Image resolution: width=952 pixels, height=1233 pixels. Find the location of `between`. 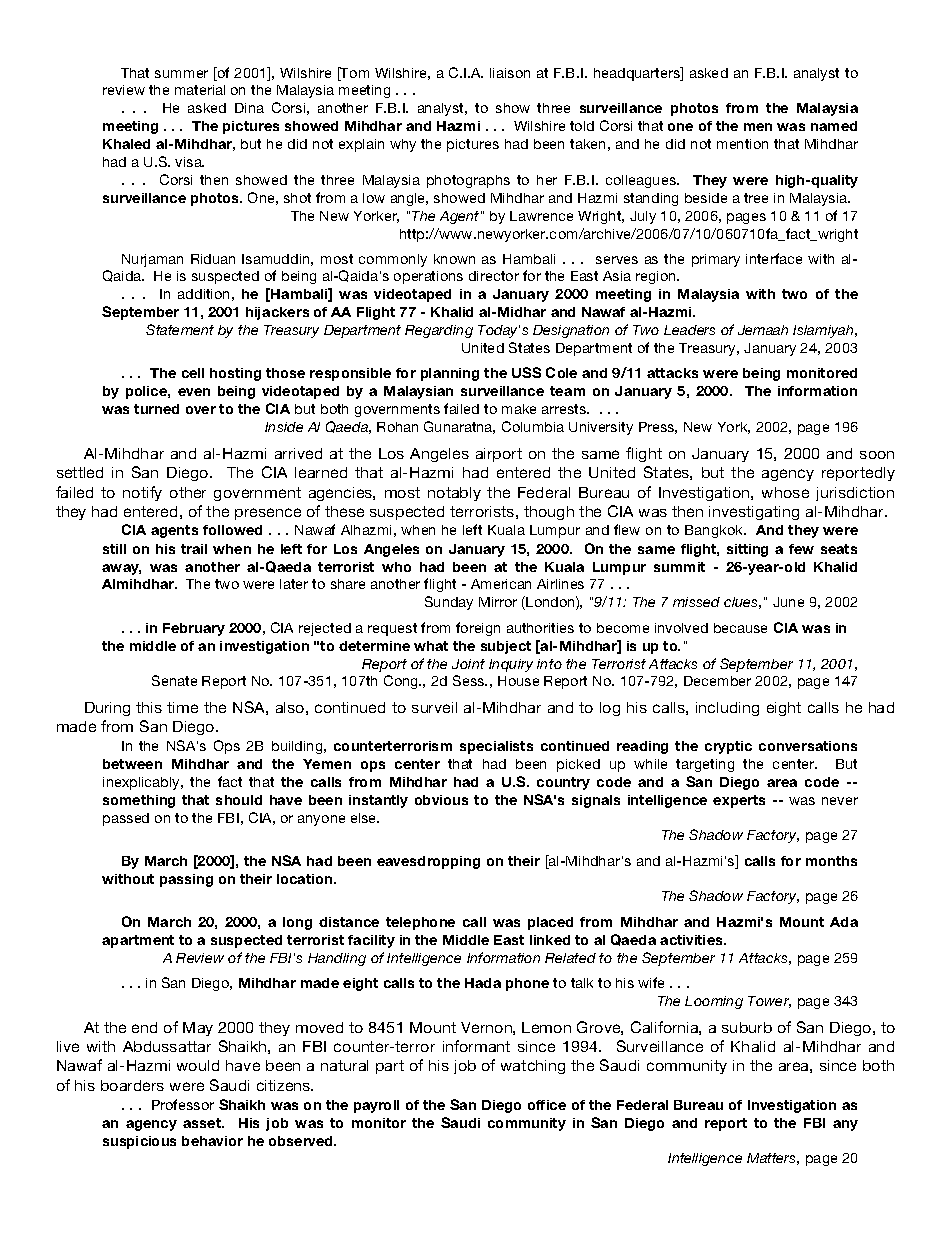

between is located at coordinates (132, 764).
